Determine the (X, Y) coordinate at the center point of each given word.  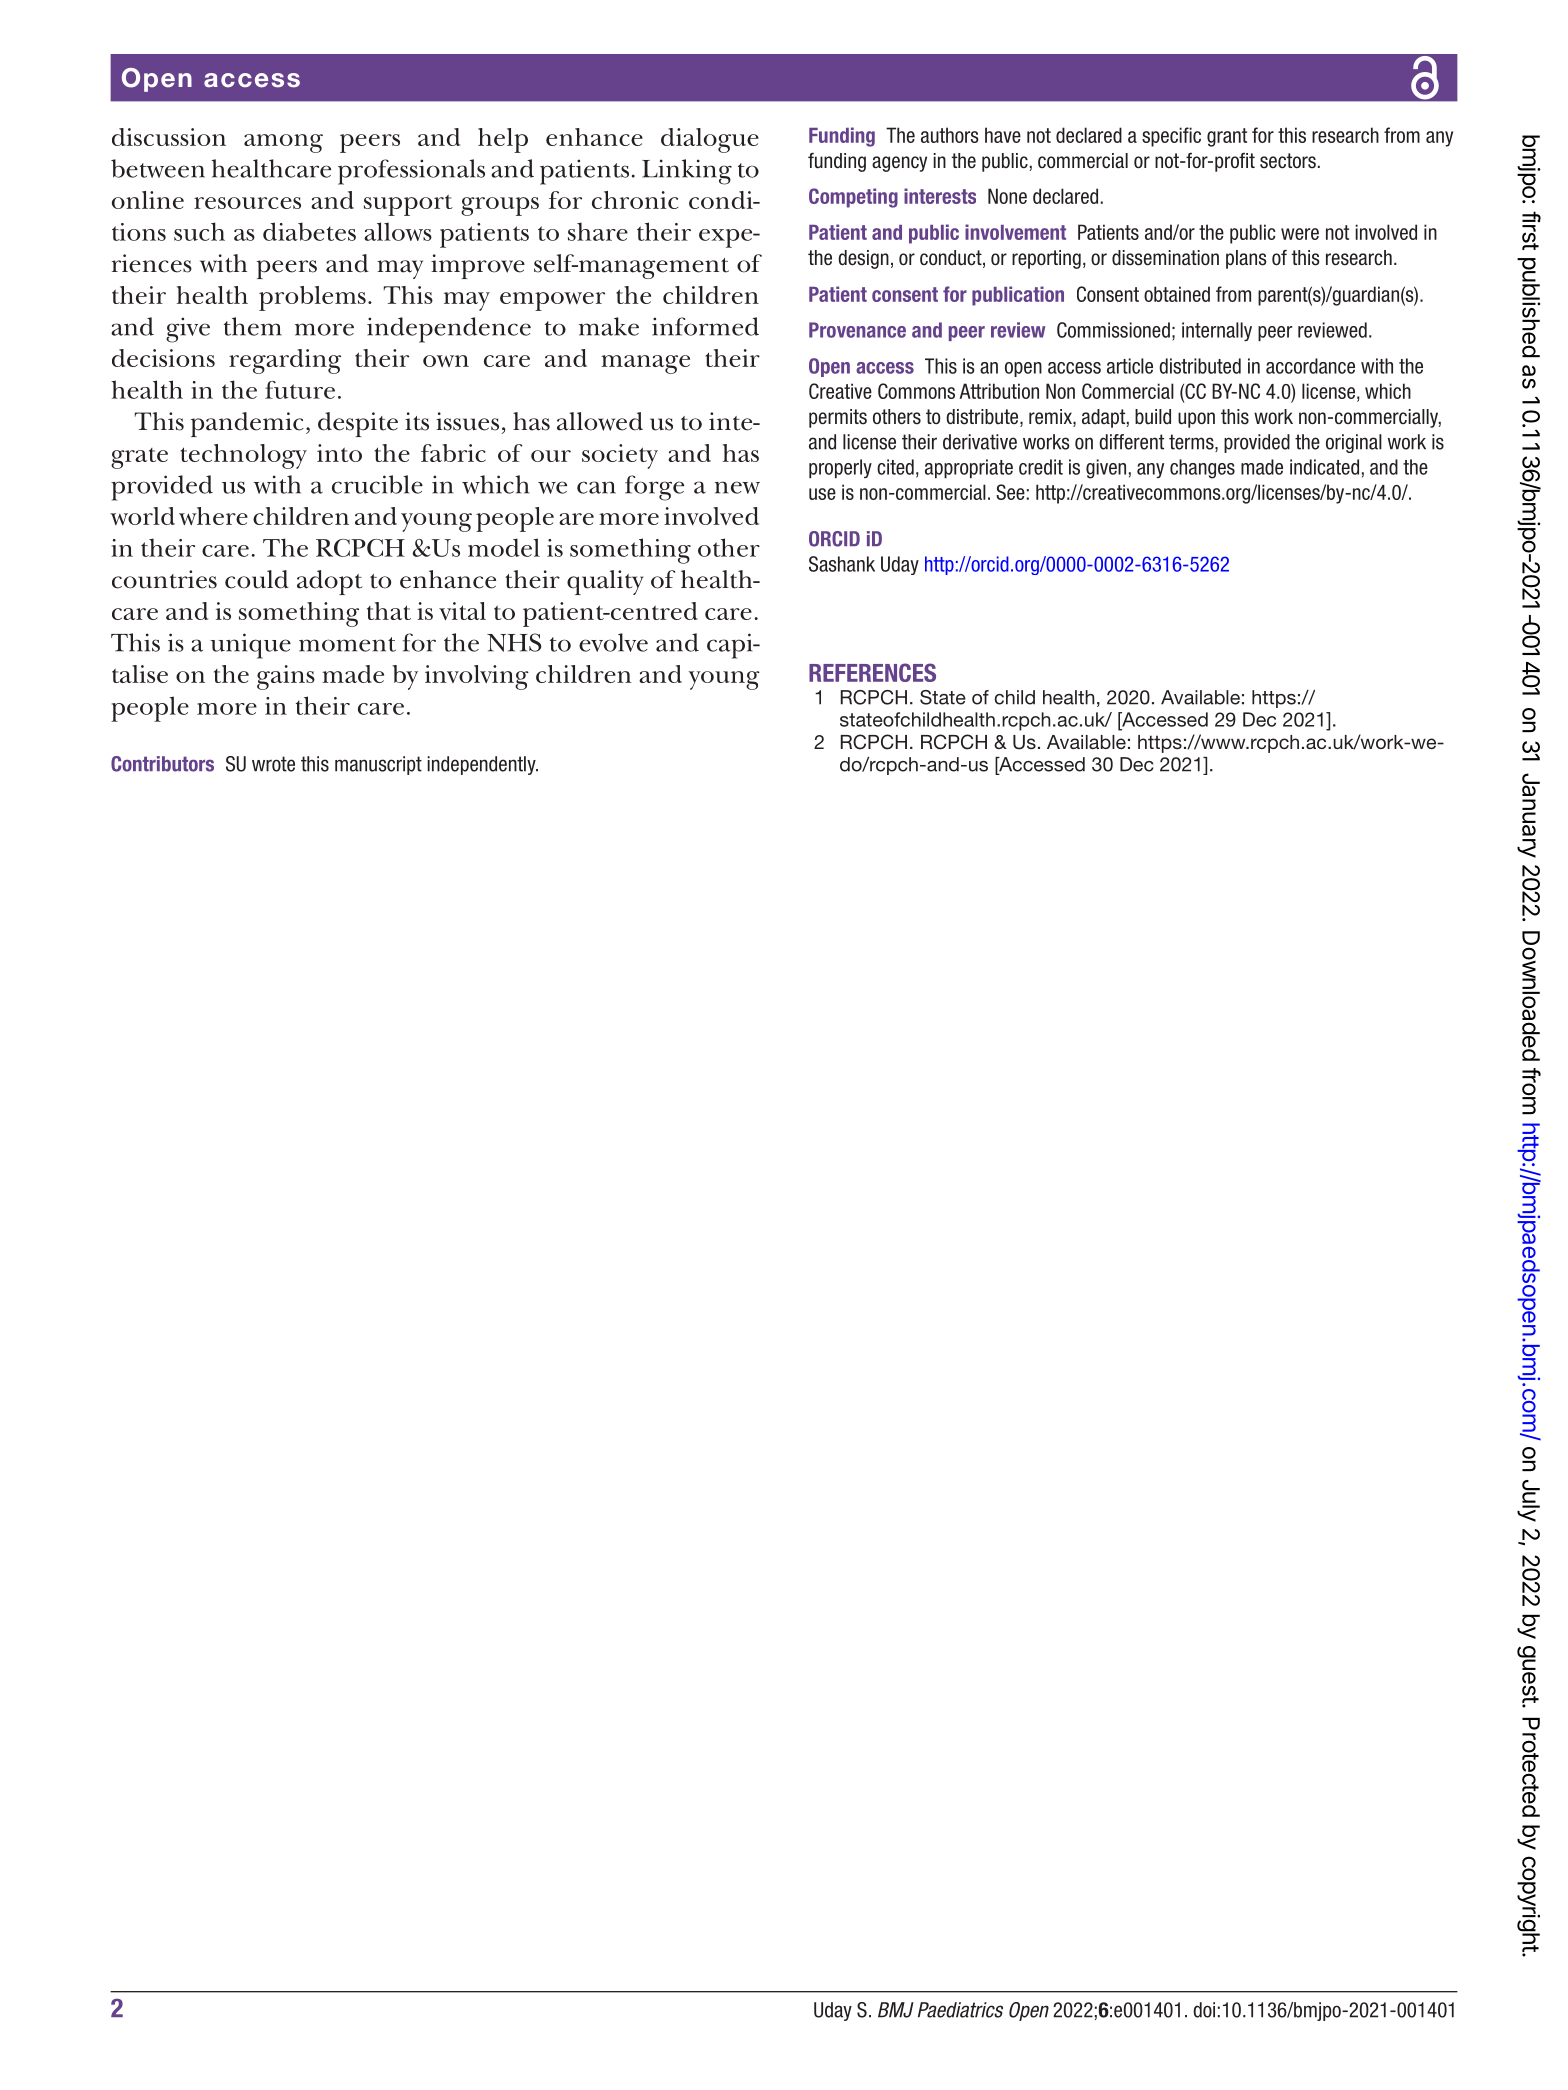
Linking (687, 172)
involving (477, 677)
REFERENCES (872, 672)
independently (482, 765)
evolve (613, 642)
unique (250, 646)
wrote (273, 764)
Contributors (162, 764)
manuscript (378, 765)
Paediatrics (960, 2010)
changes (1202, 469)
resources (247, 203)
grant (1227, 137)
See (1010, 492)
